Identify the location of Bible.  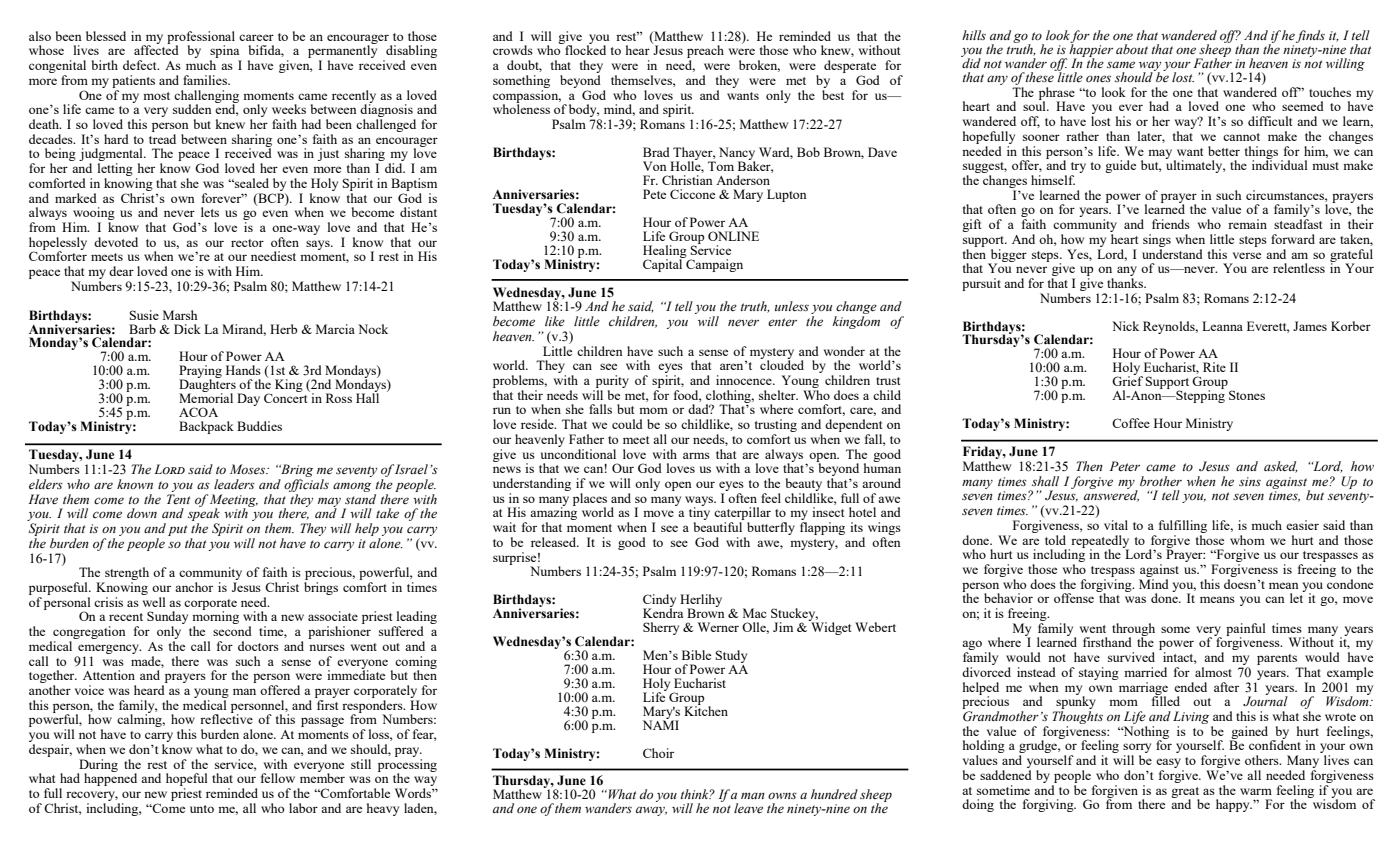
(696, 655).
